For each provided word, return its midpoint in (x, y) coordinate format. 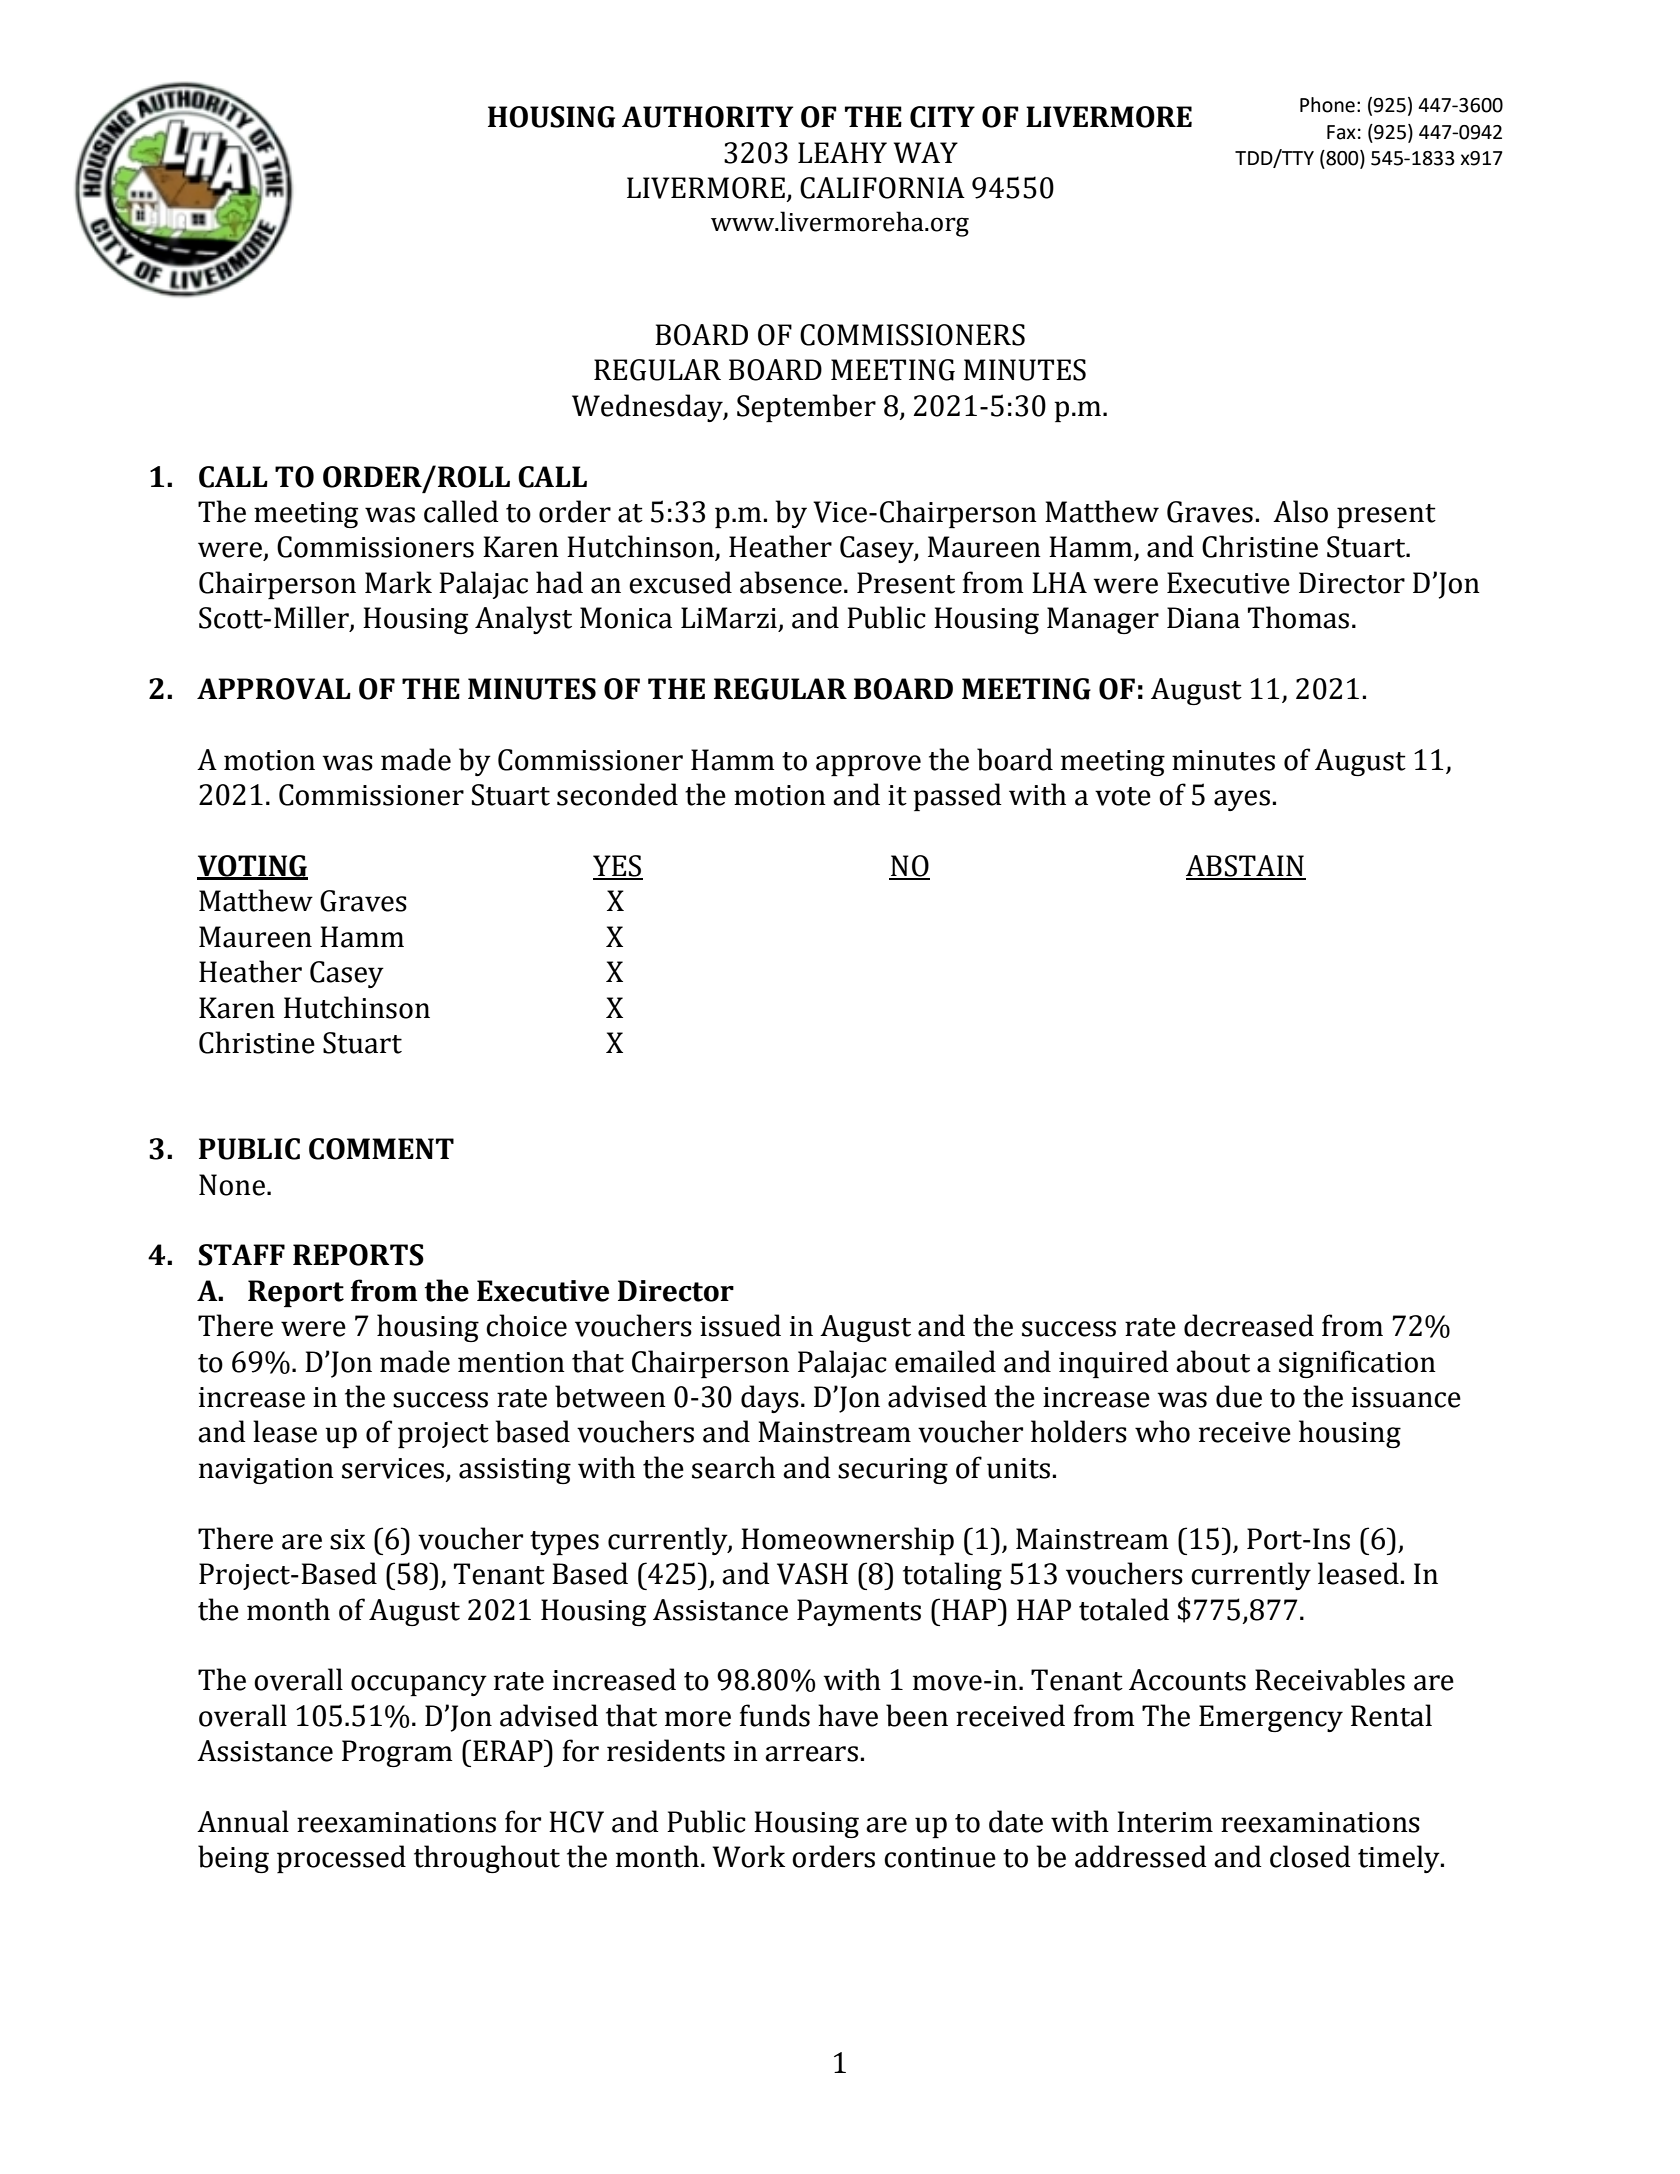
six (347, 1539)
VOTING (252, 867)
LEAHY (842, 152)
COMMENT (381, 1149)
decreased (1249, 1325)
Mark (398, 582)
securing (893, 1471)
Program (397, 1753)
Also (1300, 511)
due (1239, 1396)
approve (868, 765)
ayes (1242, 800)
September (806, 408)
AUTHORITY (707, 117)
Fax (1341, 132)
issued (740, 1325)
